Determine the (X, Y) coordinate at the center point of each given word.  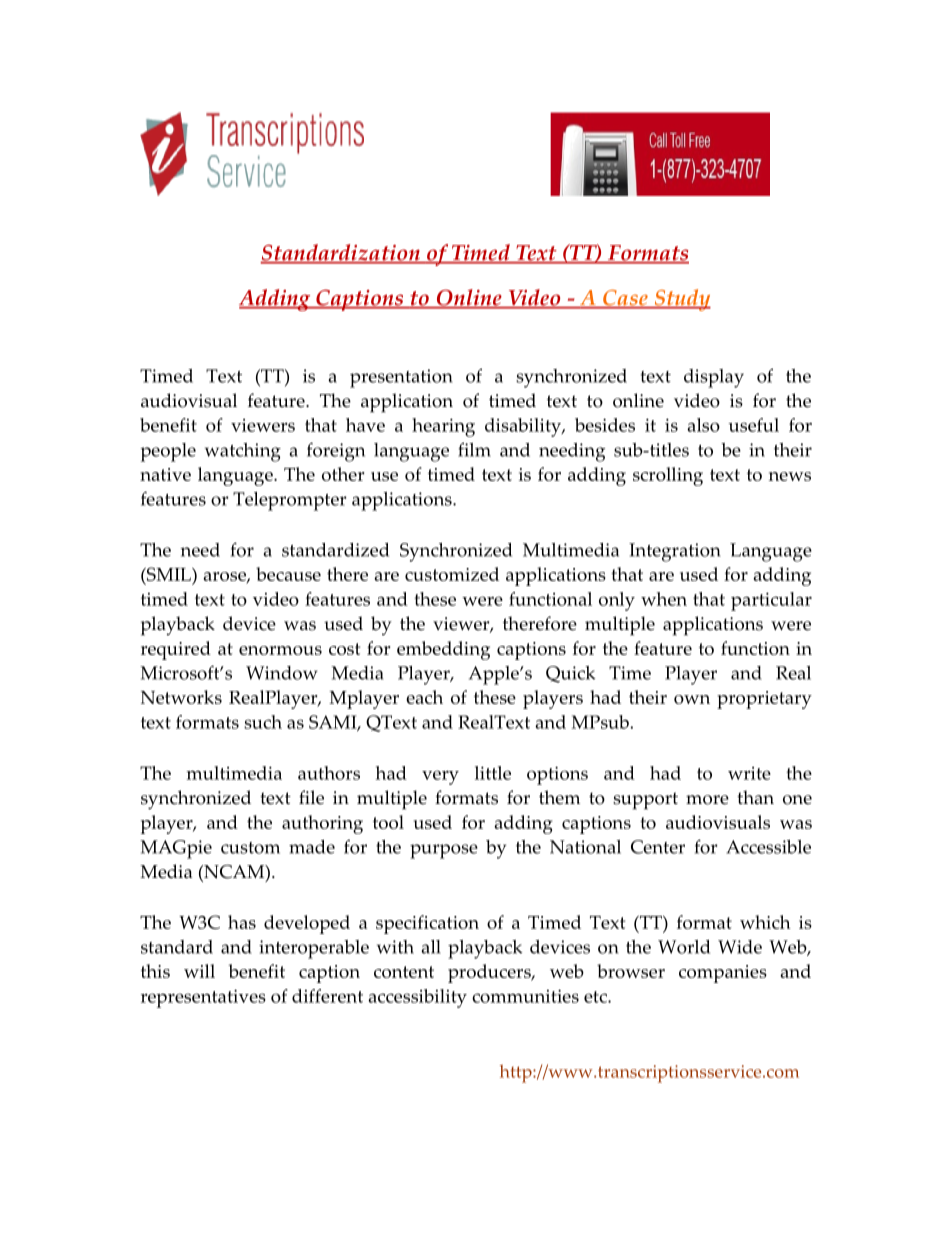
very (440, 777)
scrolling (668, 476)
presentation (401, 378)
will (199, 971)
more (707, 800)
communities (525, 996)
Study (681, 300)
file (311, 797)
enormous (280, 650)
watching (243, 452)
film (474, 449)
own (692, 699)
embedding (443, 650)
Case (625, 299)
